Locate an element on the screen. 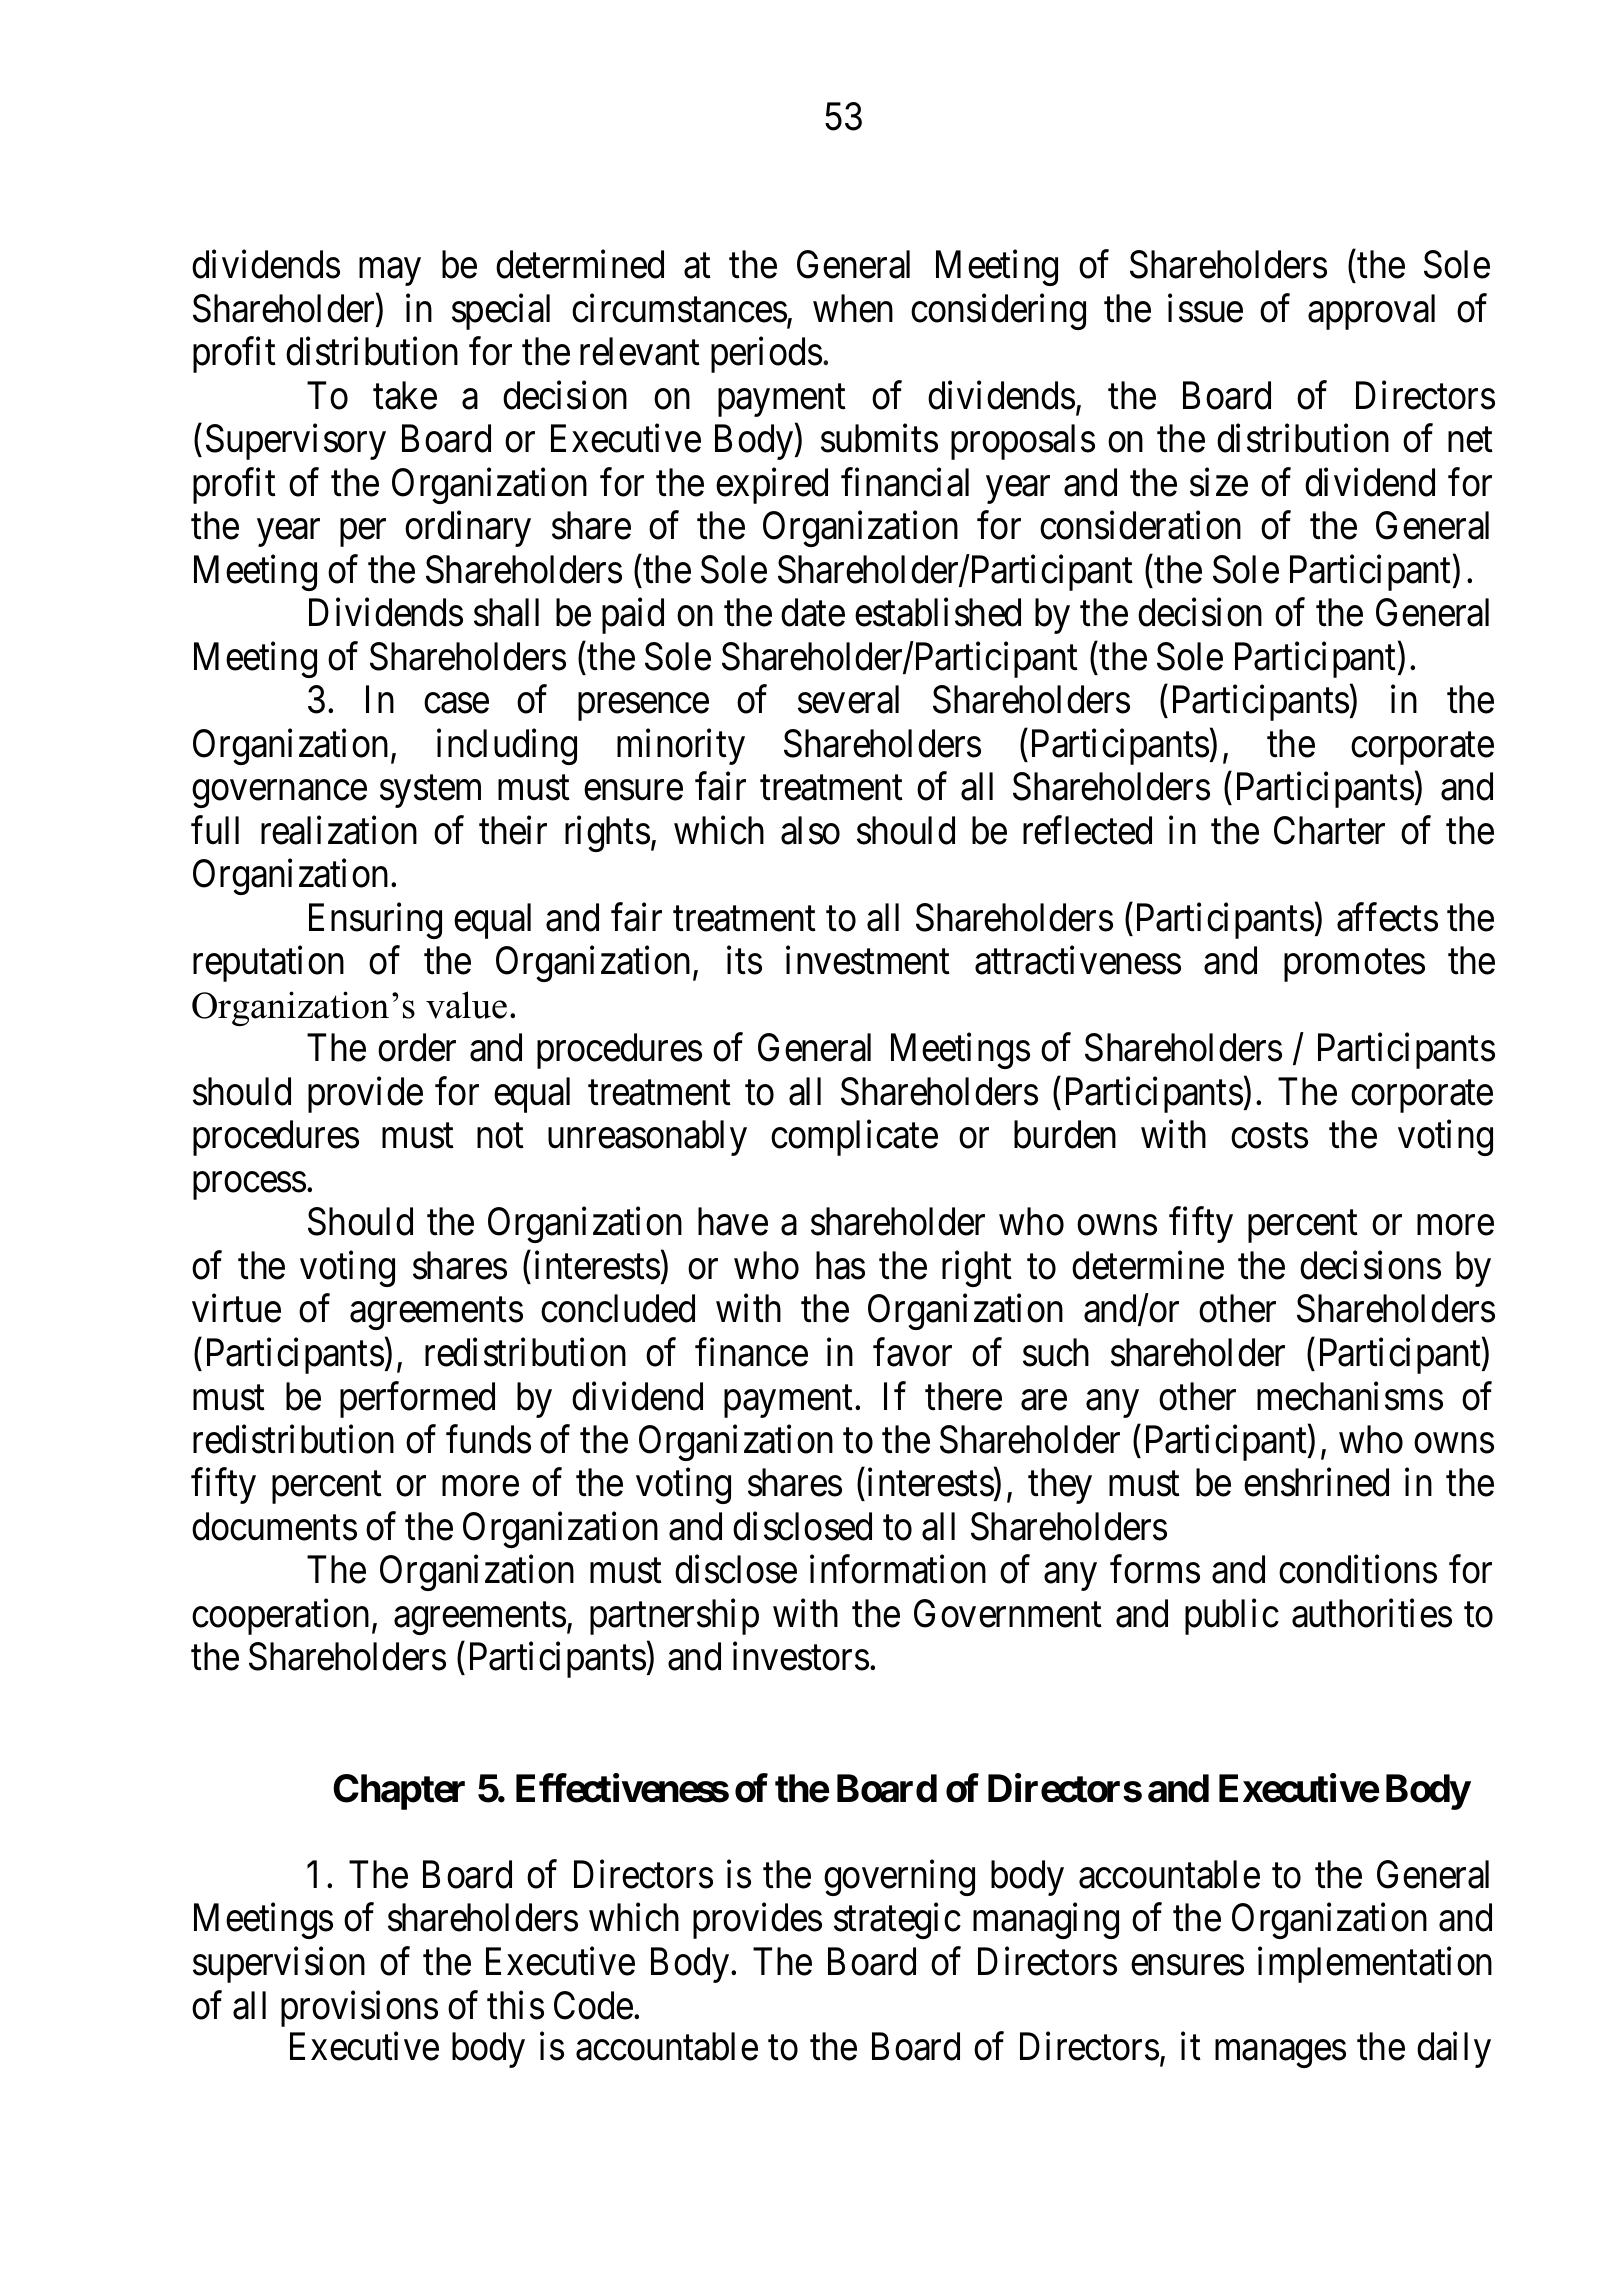 The width and height of the screenshot is (1609, 2275). when is located at coordinates (853, 308).
